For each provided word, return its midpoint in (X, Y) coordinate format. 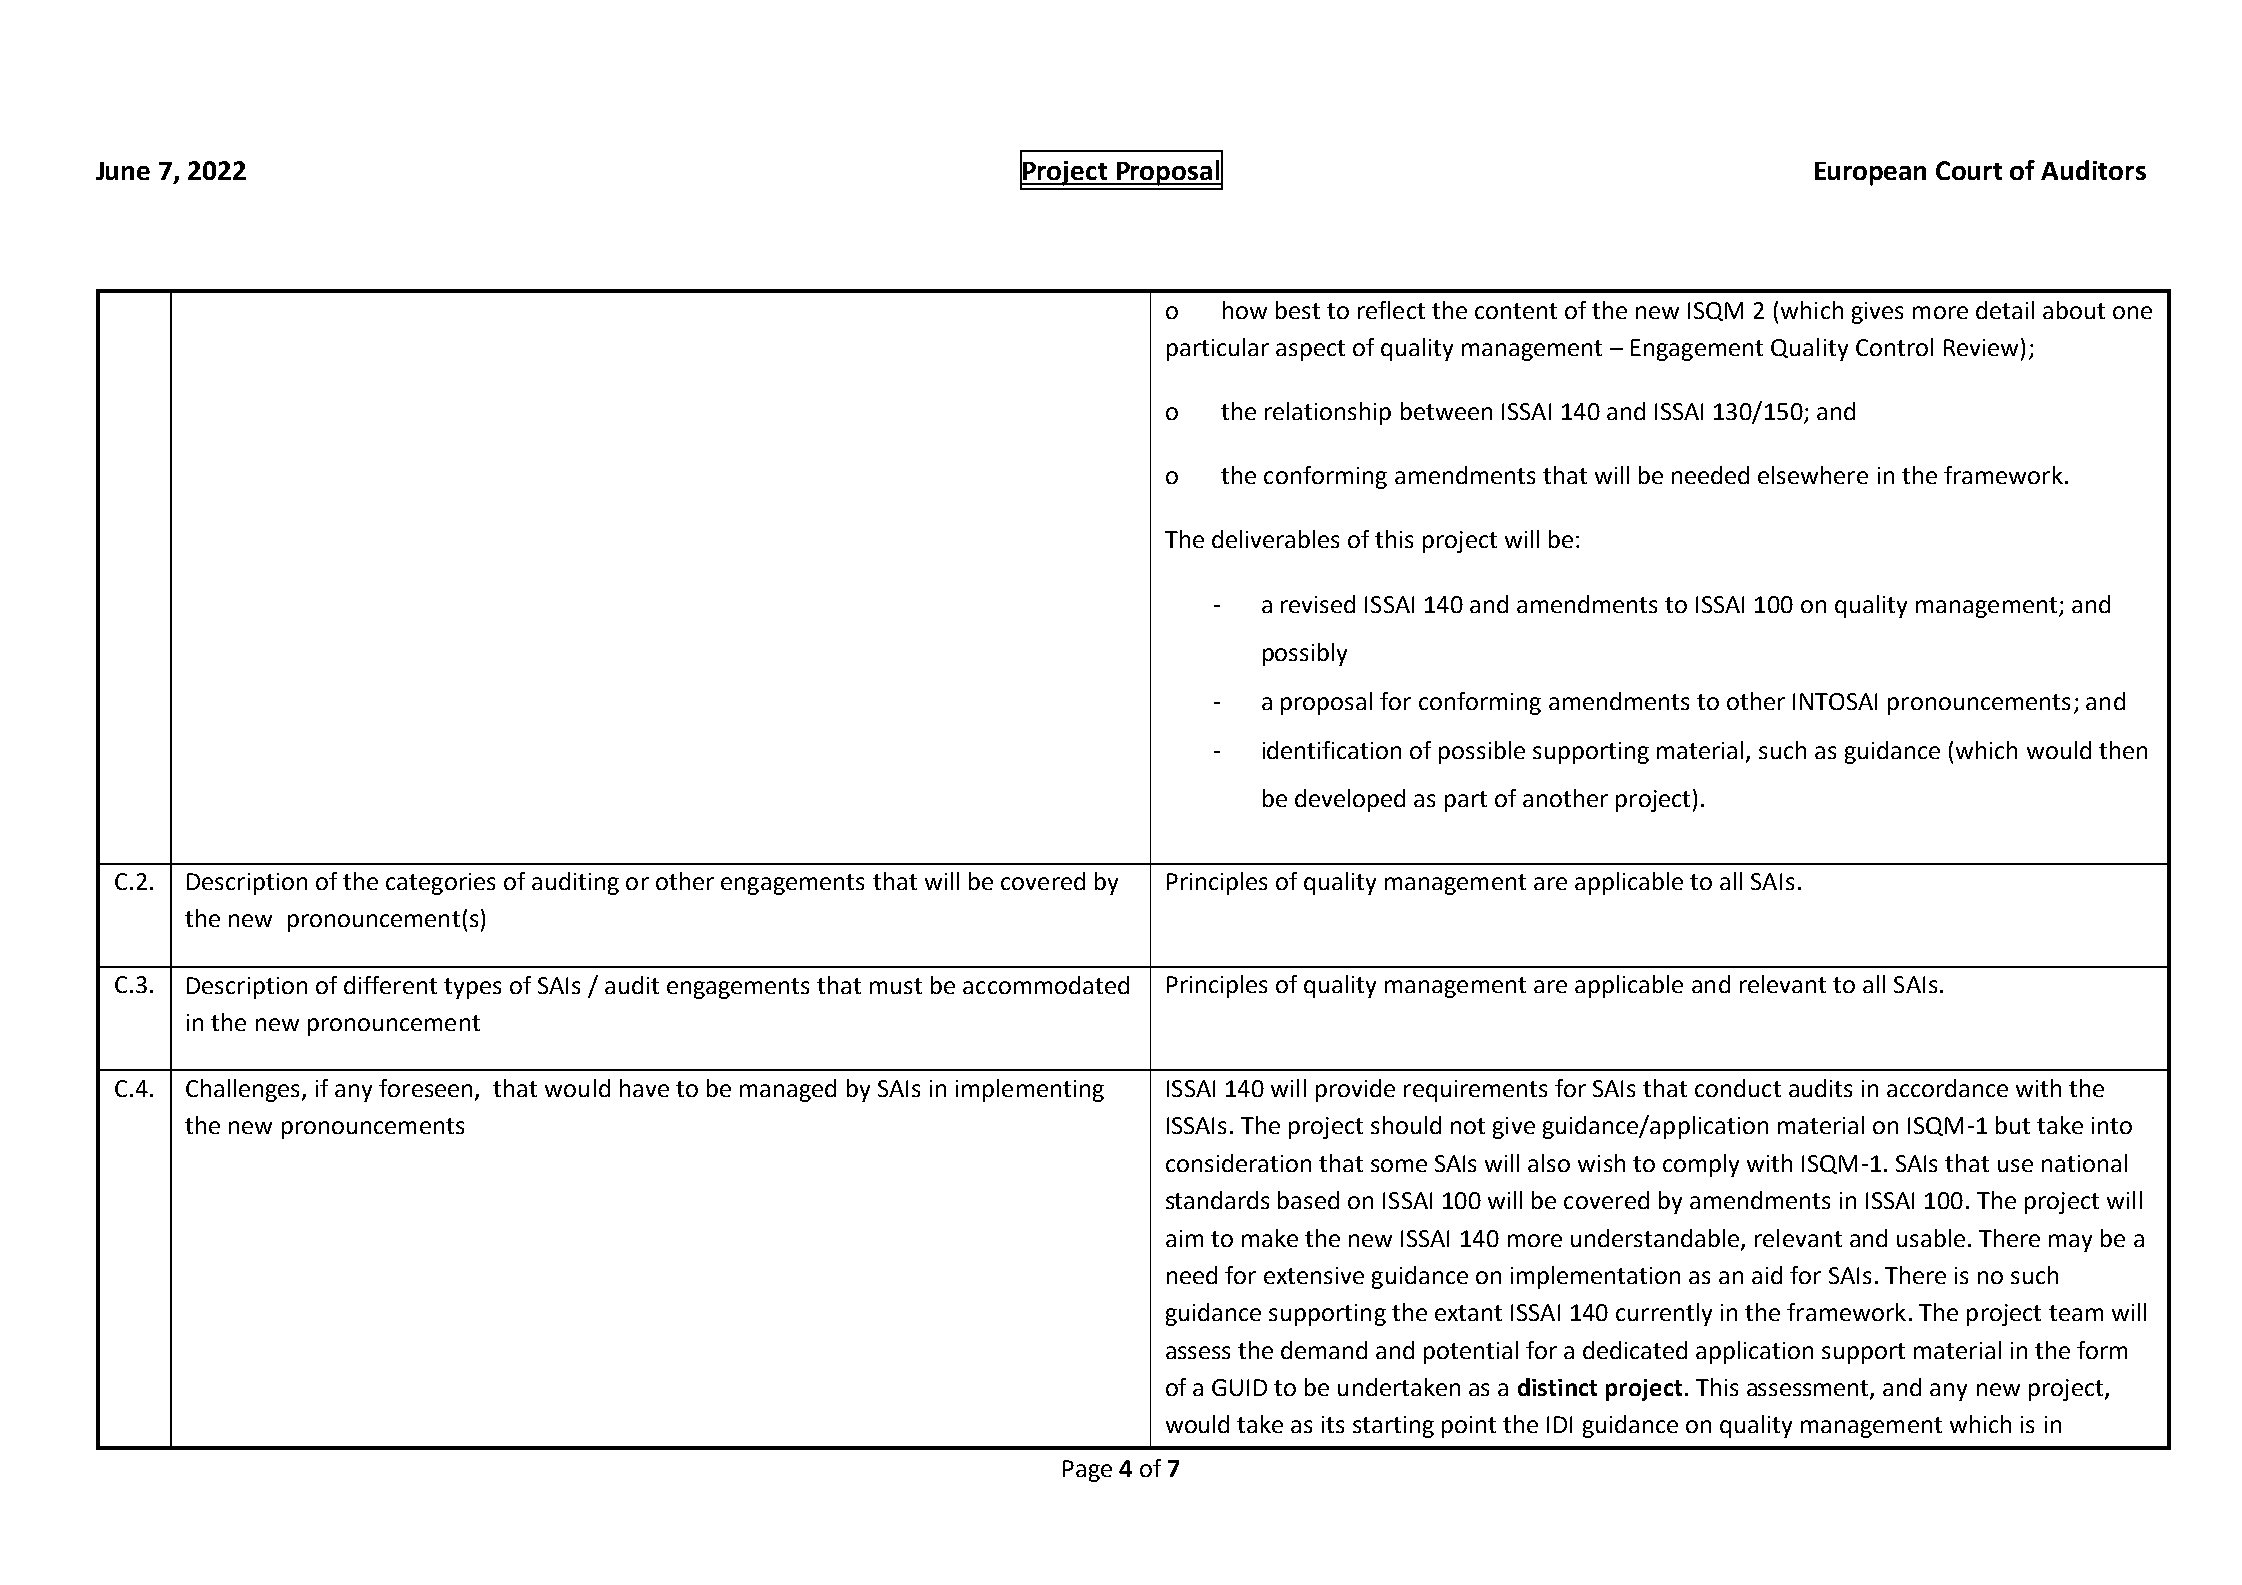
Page (1087, 1471)
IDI (1559, 1424)
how (1245, 310)
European (1870, 174)
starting (1393, 1427)
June (123, 171)
